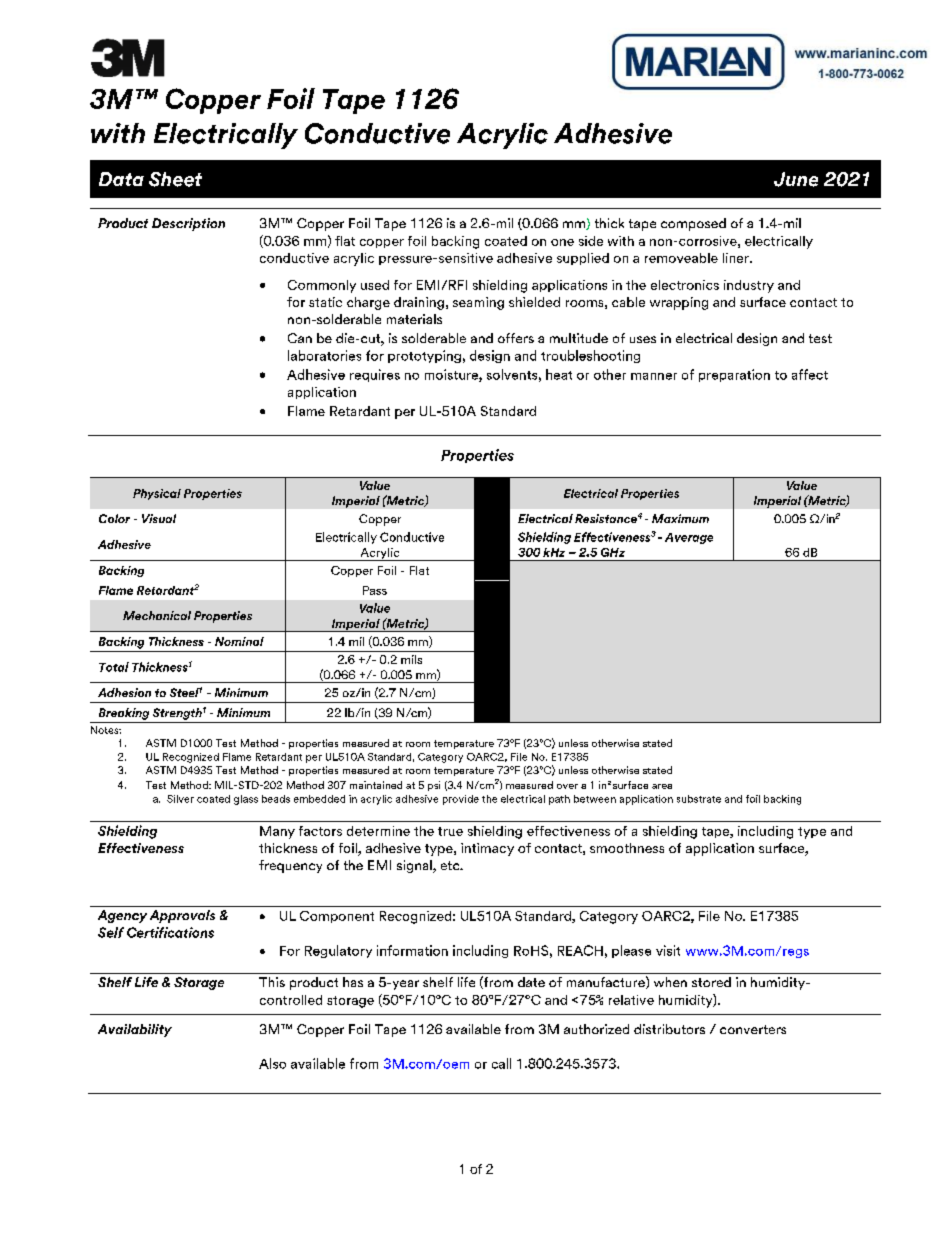  What do you see at coordinates (699, 799) in the page?
I see `substrate` at bounding box center [699, 799].
